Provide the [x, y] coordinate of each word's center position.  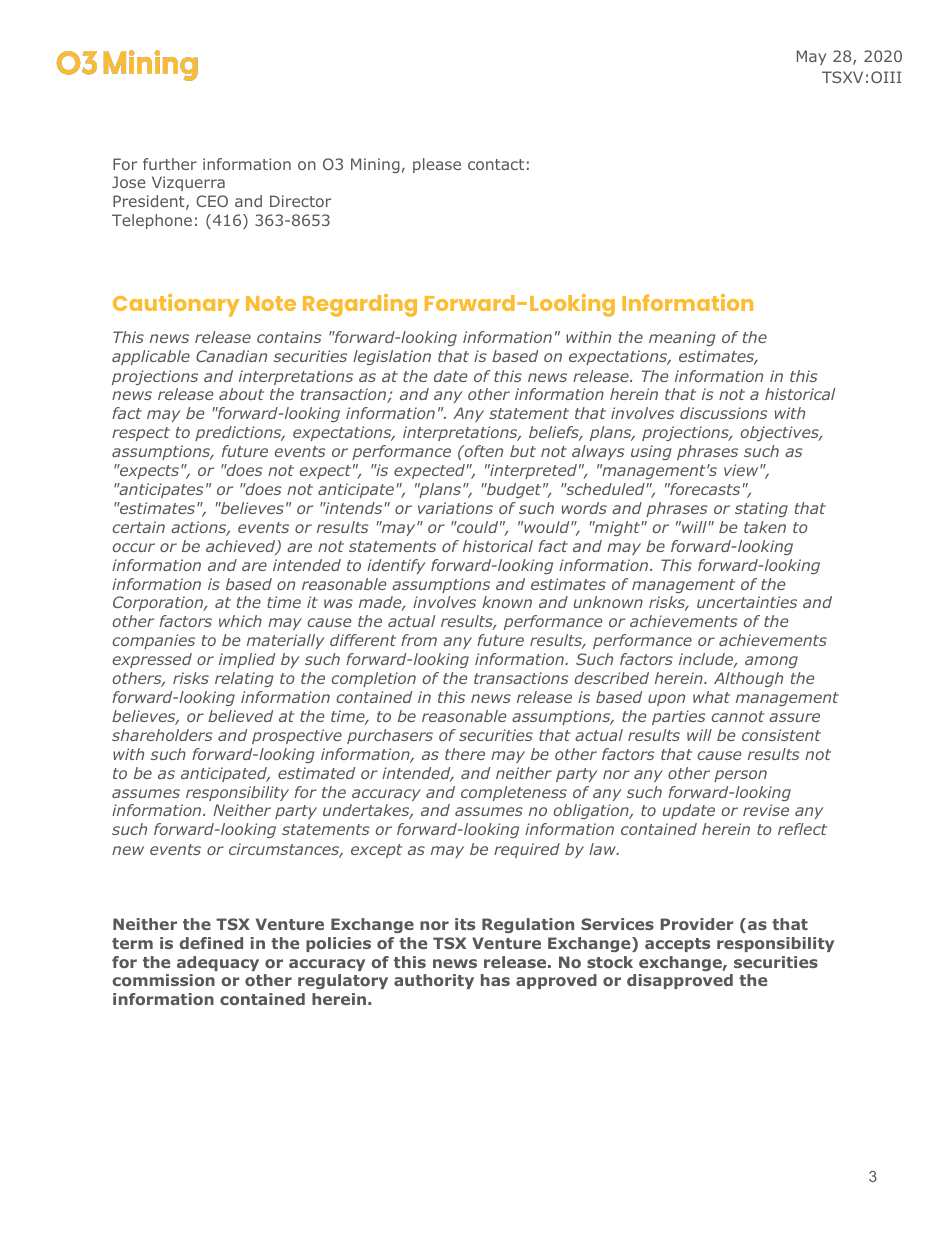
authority [434, 981]
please [437, 165]
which [240, 621]
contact [496, 164]
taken [765, 527]
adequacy [218, 963]
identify [396, 566]
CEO [212, 201]
